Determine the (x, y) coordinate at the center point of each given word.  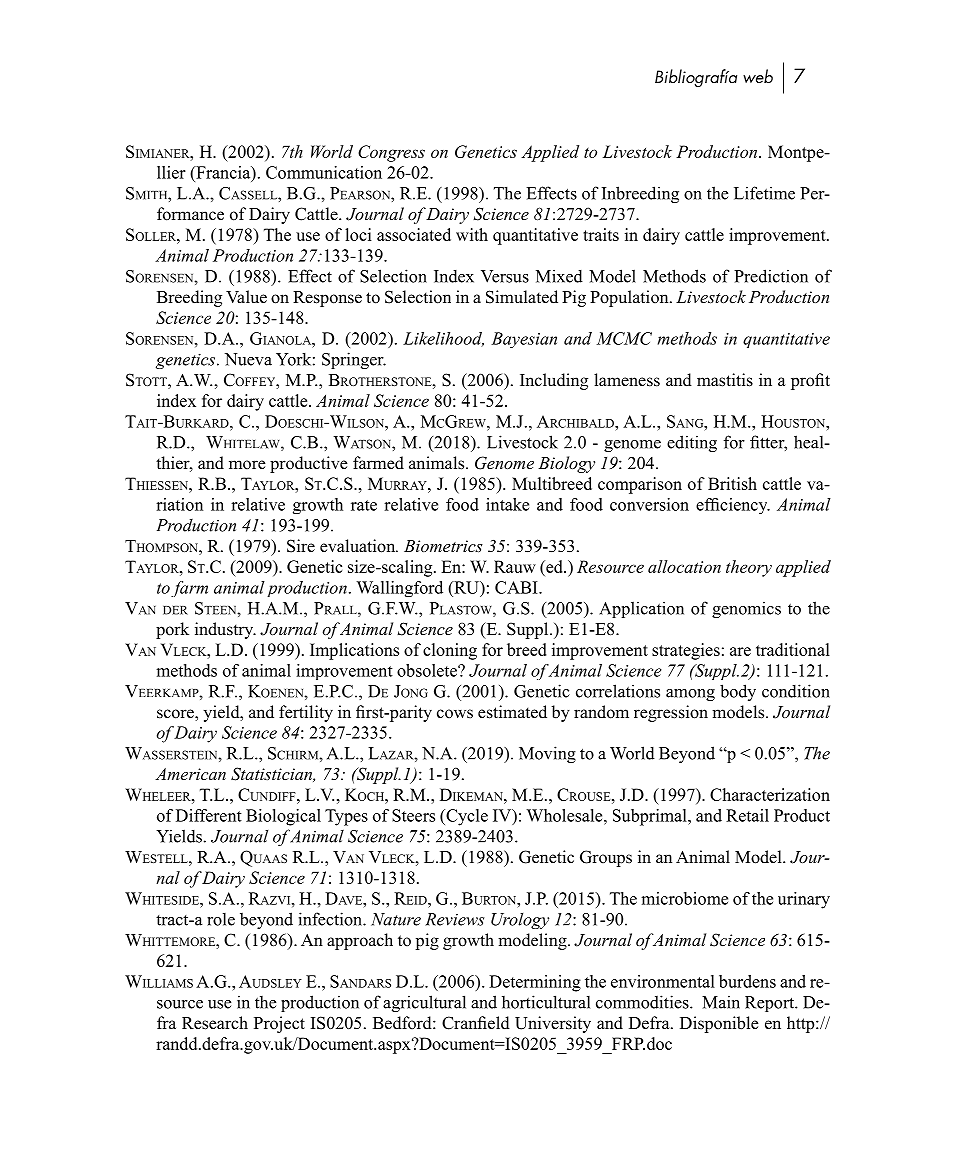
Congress (391, 153)
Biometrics (443, 546)
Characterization (770, 794)
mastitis (725, 380)
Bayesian (524, 340)
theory (749, 568)
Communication (324, 172)
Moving (547, 754)
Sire (301, 546)
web (758, 76)
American (190, 774)
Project (279, 1024)
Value (246, 297)
